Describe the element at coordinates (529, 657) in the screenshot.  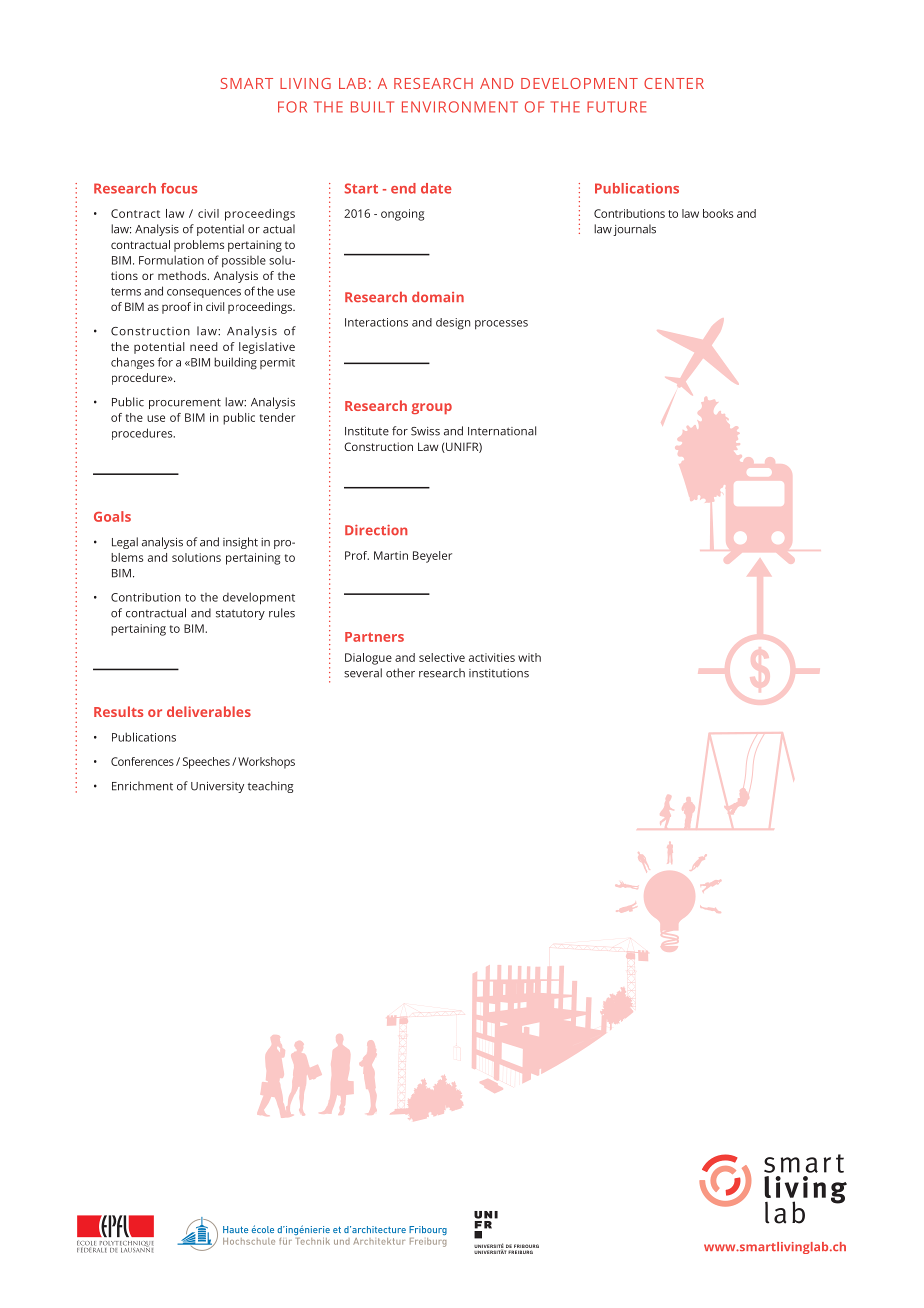
I see `with` at that location.
